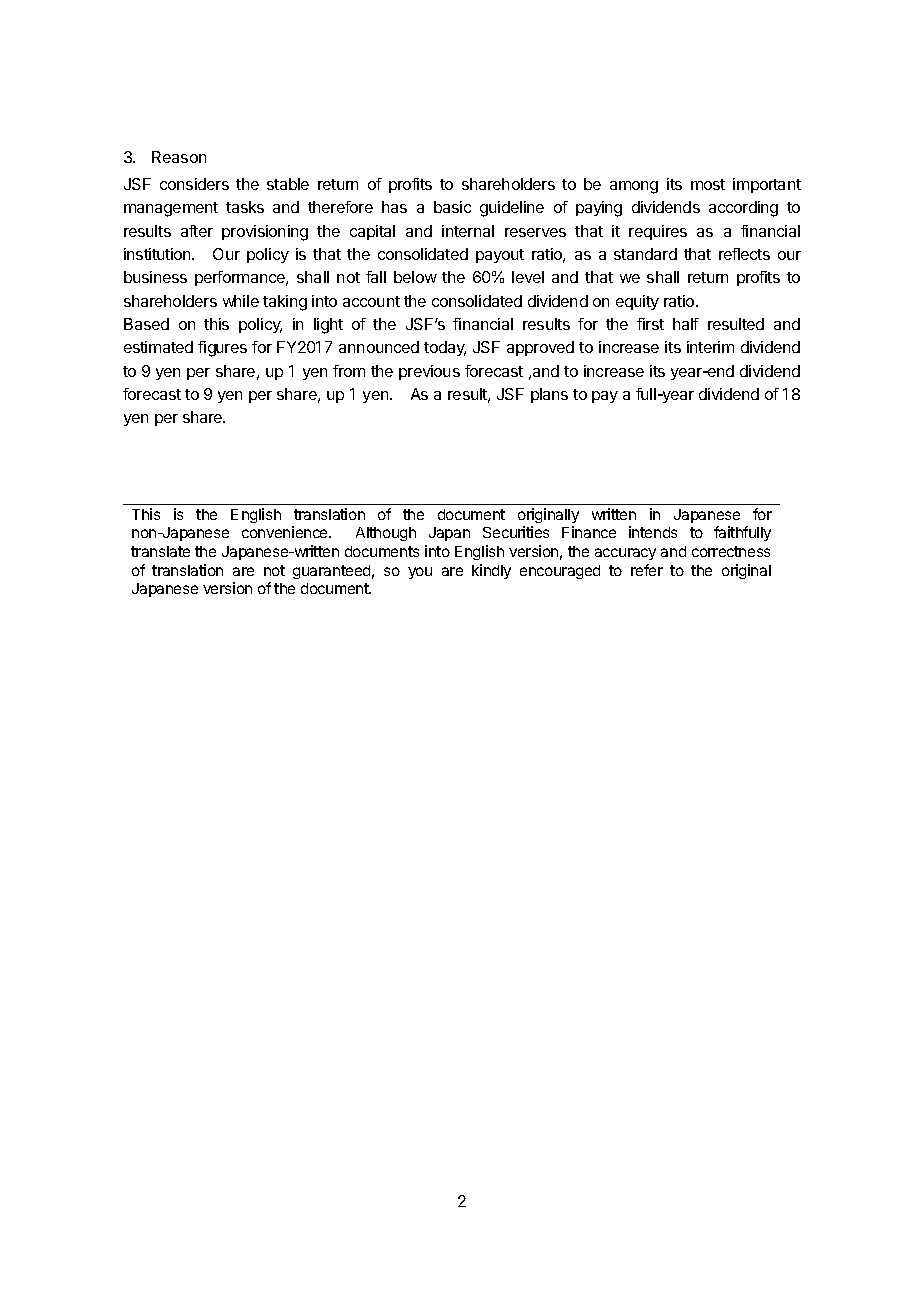  What do you see at coordinates (637, 302) in the page?
I see `equity` at bounding box center [637, 302].
